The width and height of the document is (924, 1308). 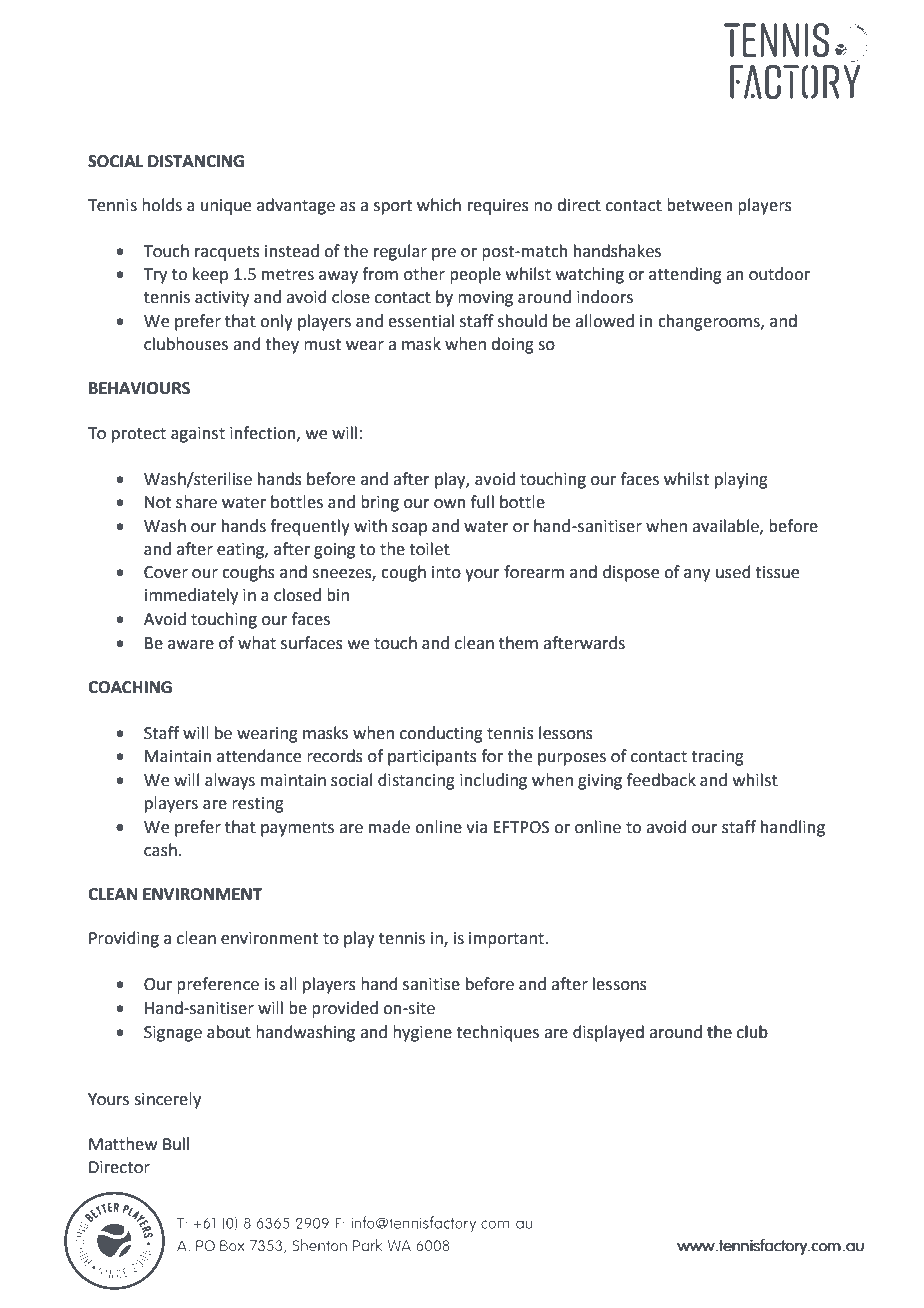 What do you see at coordinates (518, 643) in the document?
I see `them` at bounding box center [518, 643].
